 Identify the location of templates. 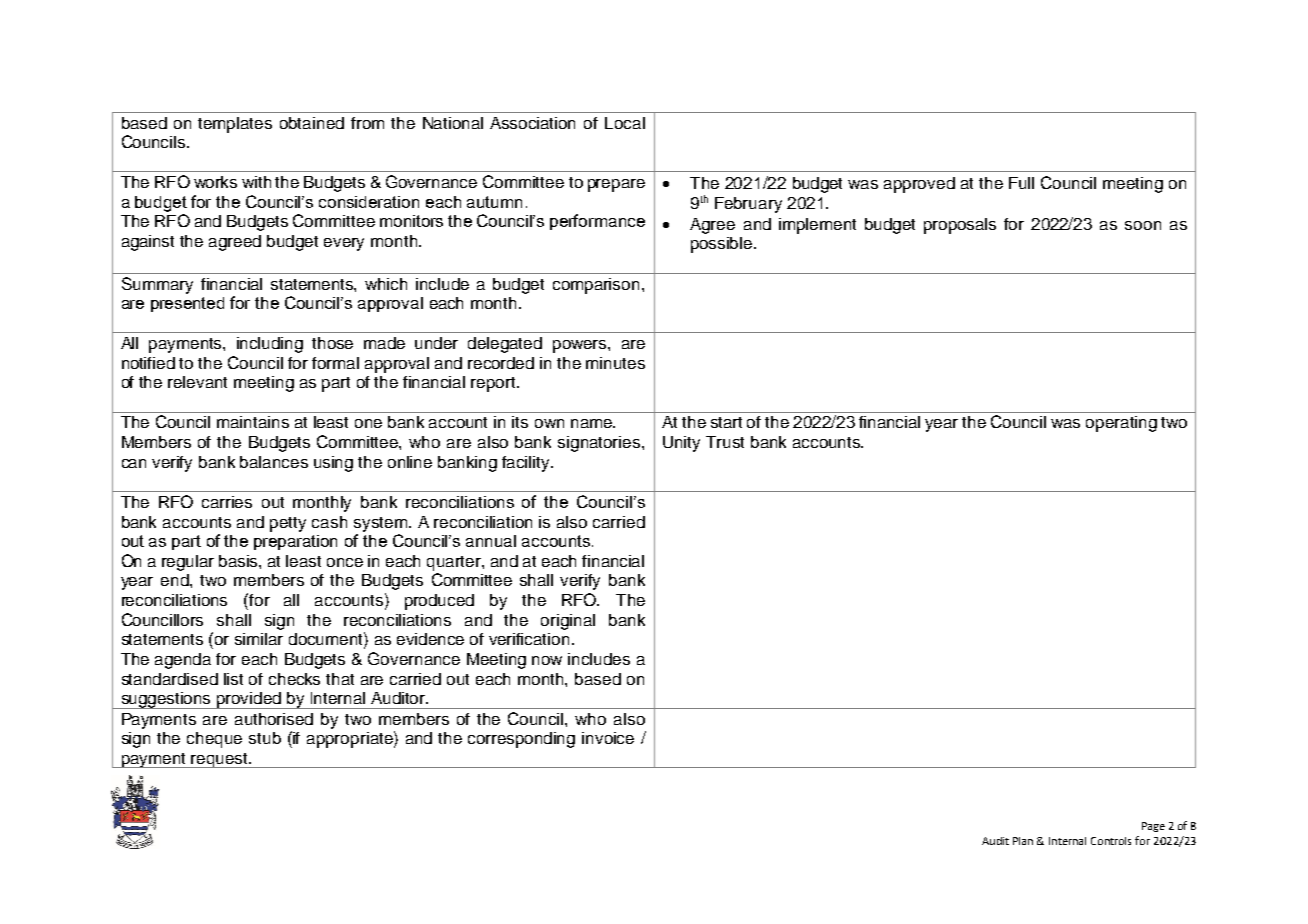
(235, 125).
